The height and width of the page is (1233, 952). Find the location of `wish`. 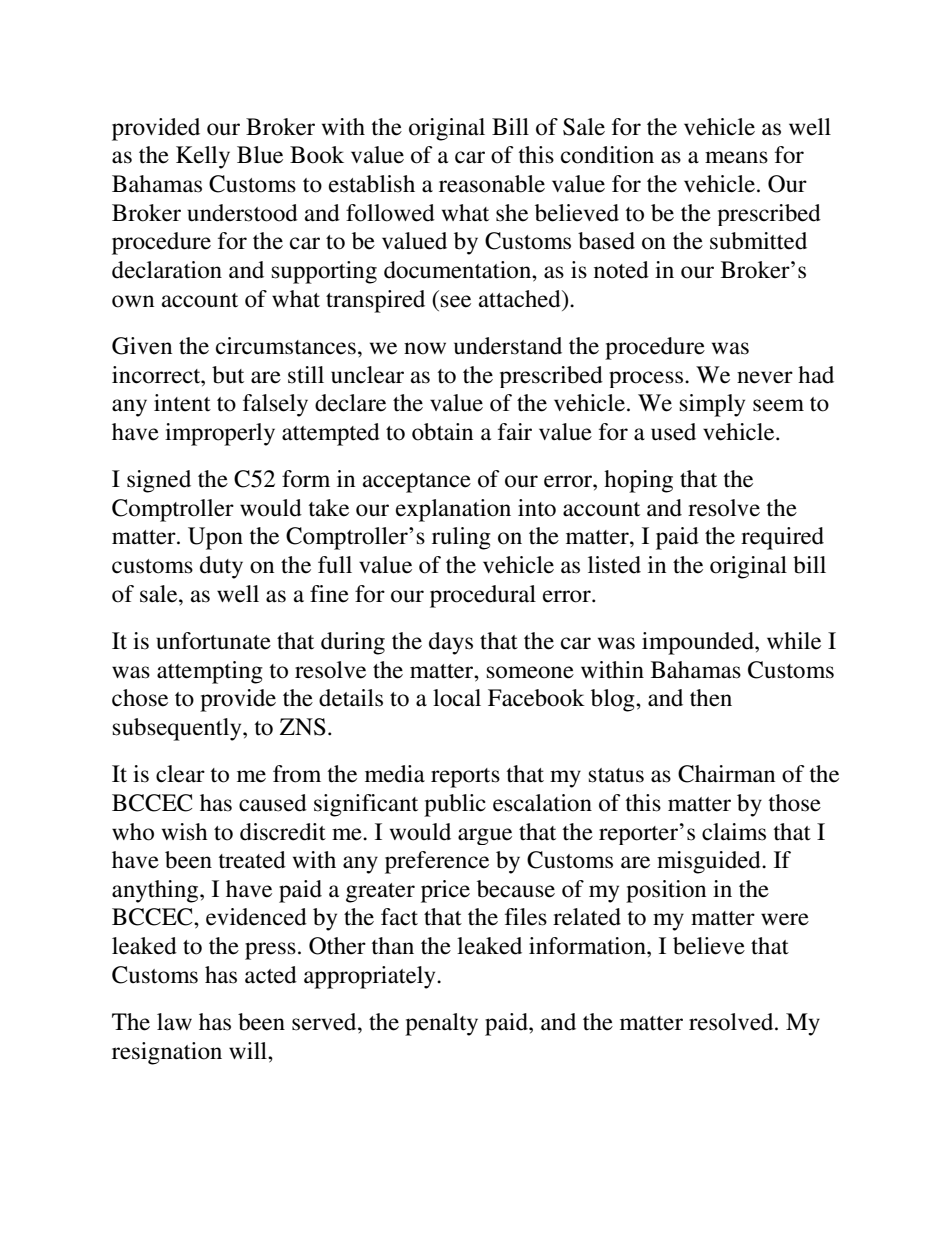

wish is located at coordinates (185, 832).
